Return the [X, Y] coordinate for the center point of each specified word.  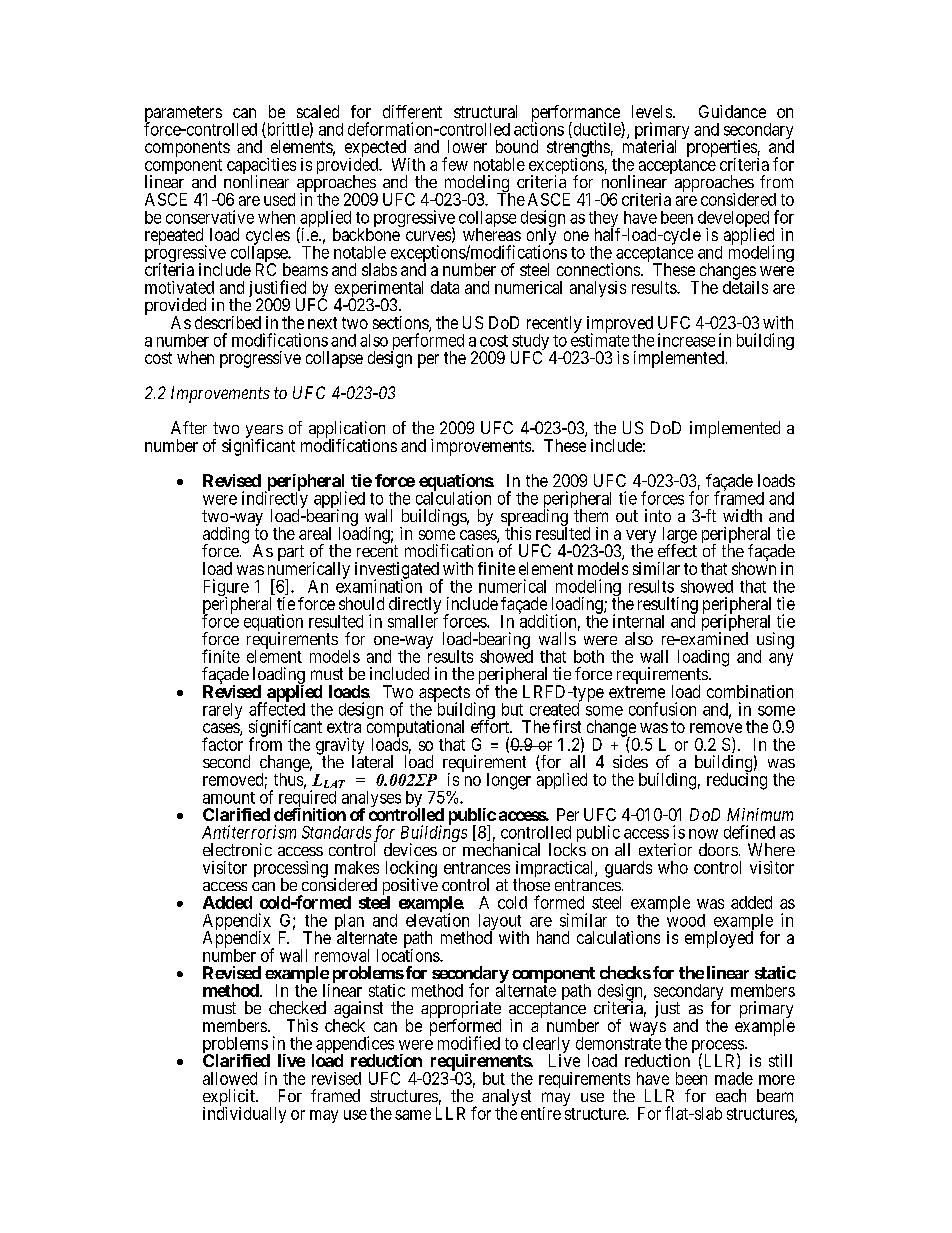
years [264, 433]
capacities [261, 167]
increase [686, 340]
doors [718, 849]
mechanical [501, 849]
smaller [413, 620]
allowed [230, 1078]
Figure [226, 589]
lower [467, 146]
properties [722, 149]
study [530, 343]
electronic [237, 849]
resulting [668, 606]
